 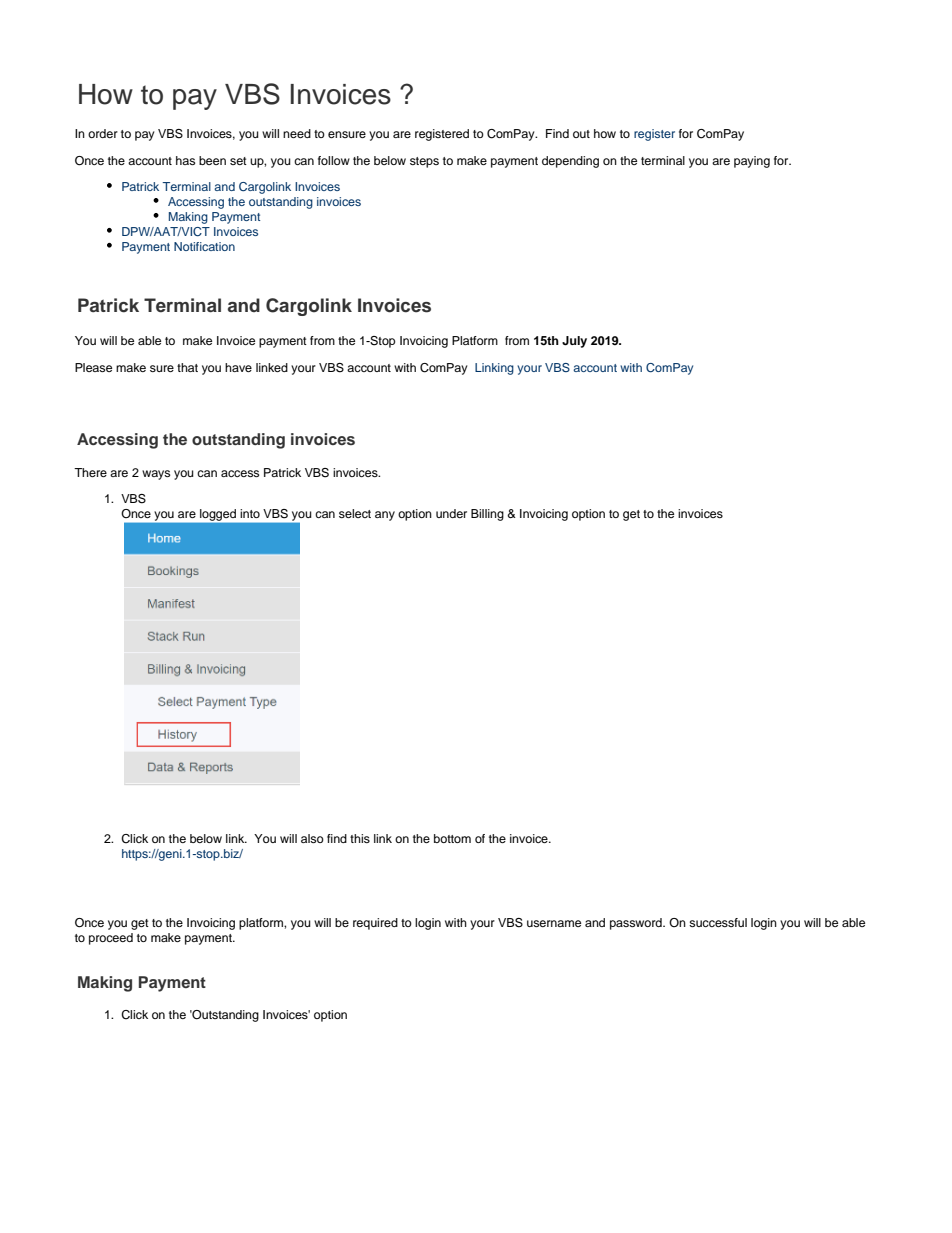 What do you see at coordinates (187, 367) in the image?
I see `that` at bounding box center [187, 367].
